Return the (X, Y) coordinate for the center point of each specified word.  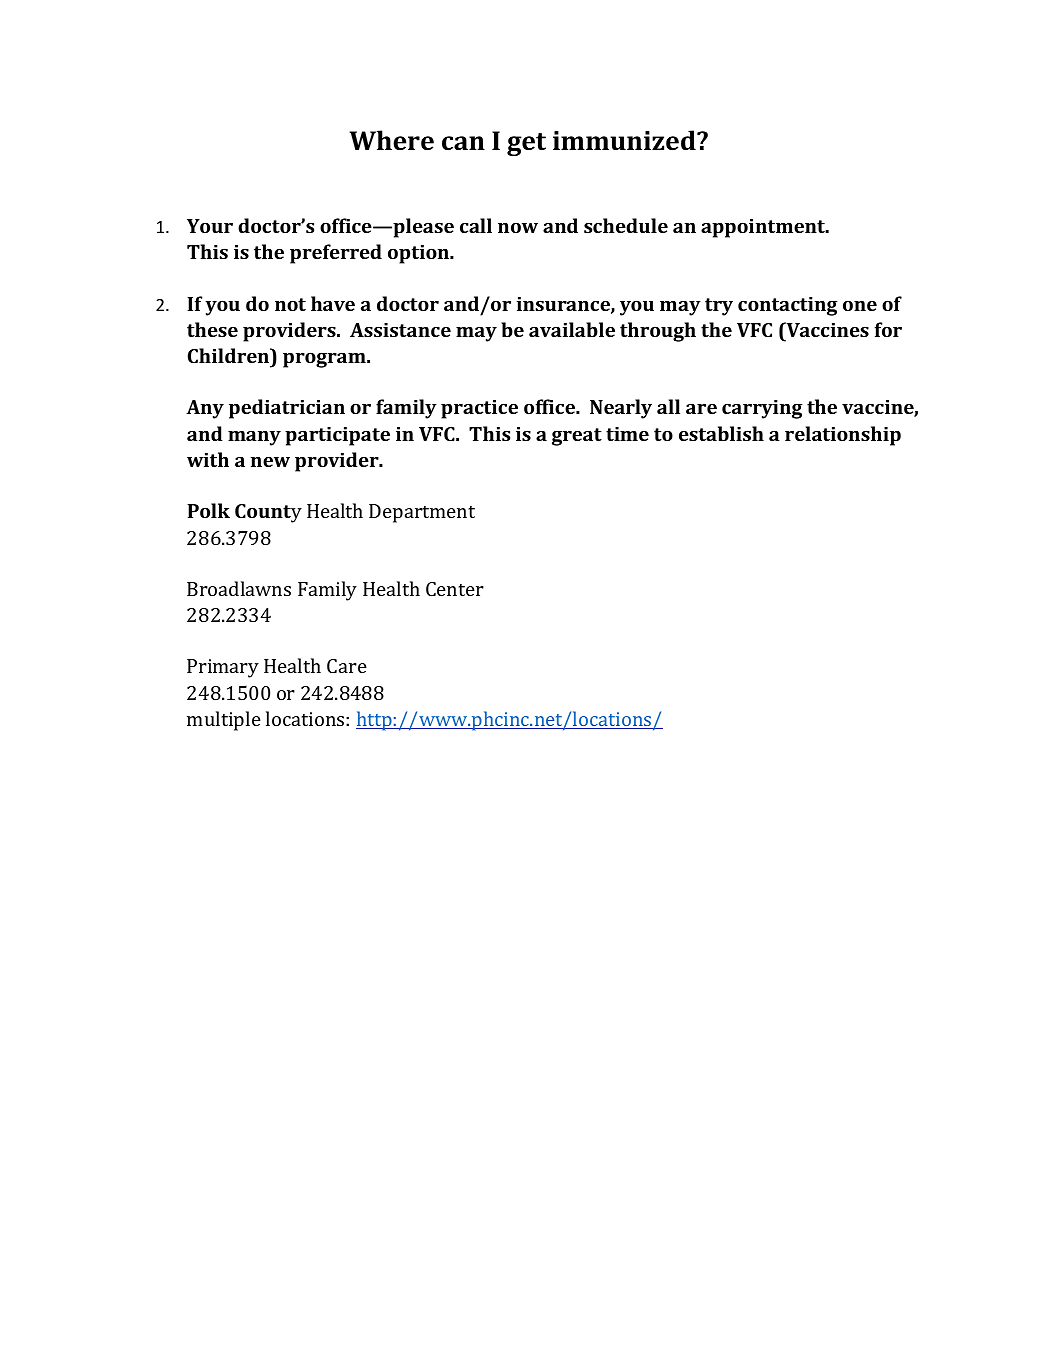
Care (347, 666)
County (268, 513)
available (572, 329)
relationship (843, 436)
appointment (764, 228)
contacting (787, 306)
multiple (224, 721)
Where (391, 140)
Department (422, 513)
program (325, 360)
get (526, 144)
